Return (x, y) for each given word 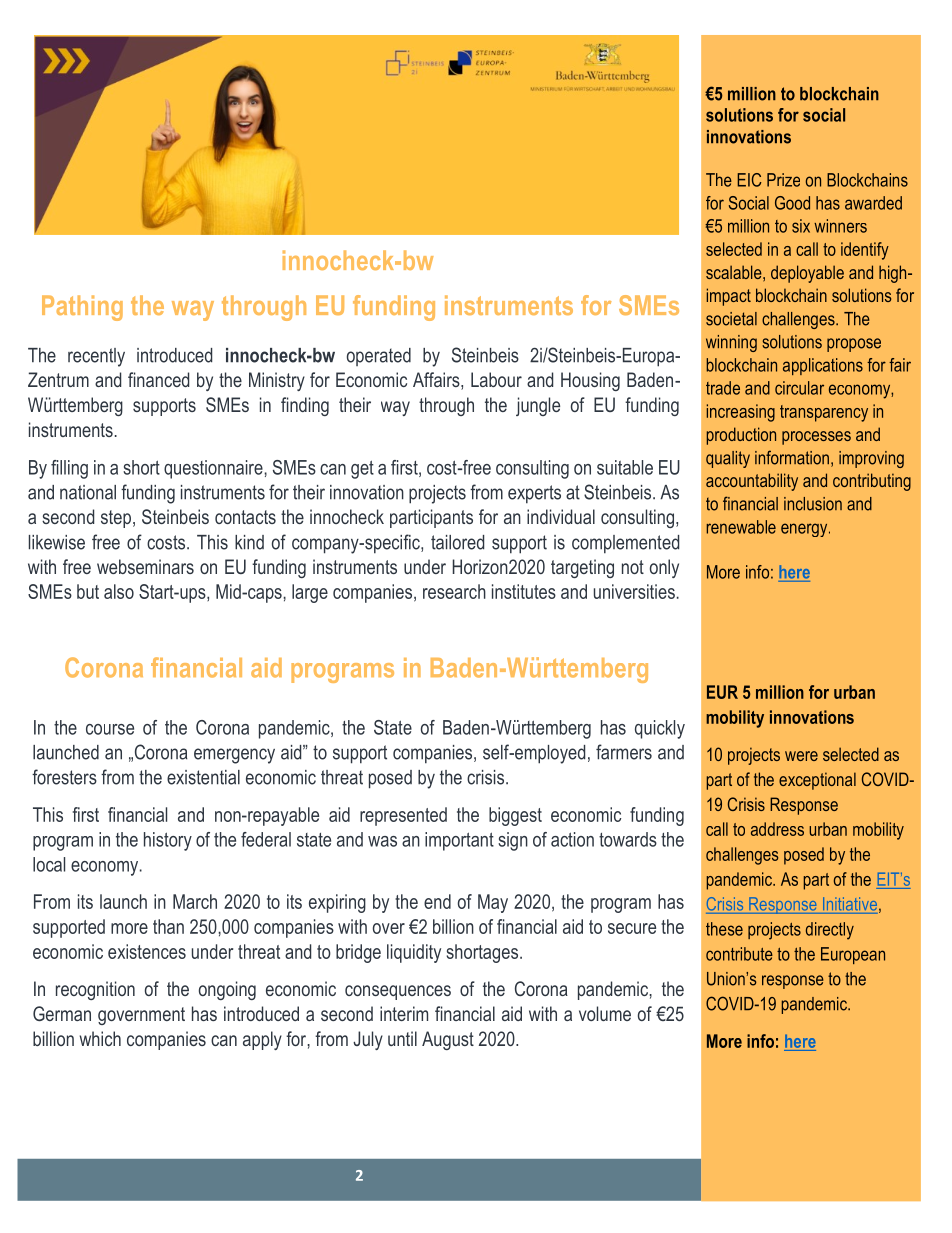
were (801, 756)
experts (534, 494)
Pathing (82, 308)
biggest (515, 816)
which (100, 1038)
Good (792, 203)
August (448, 1040)
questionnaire (214, 469)
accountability (752, 482)
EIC (749, 180)
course (110, 729)
